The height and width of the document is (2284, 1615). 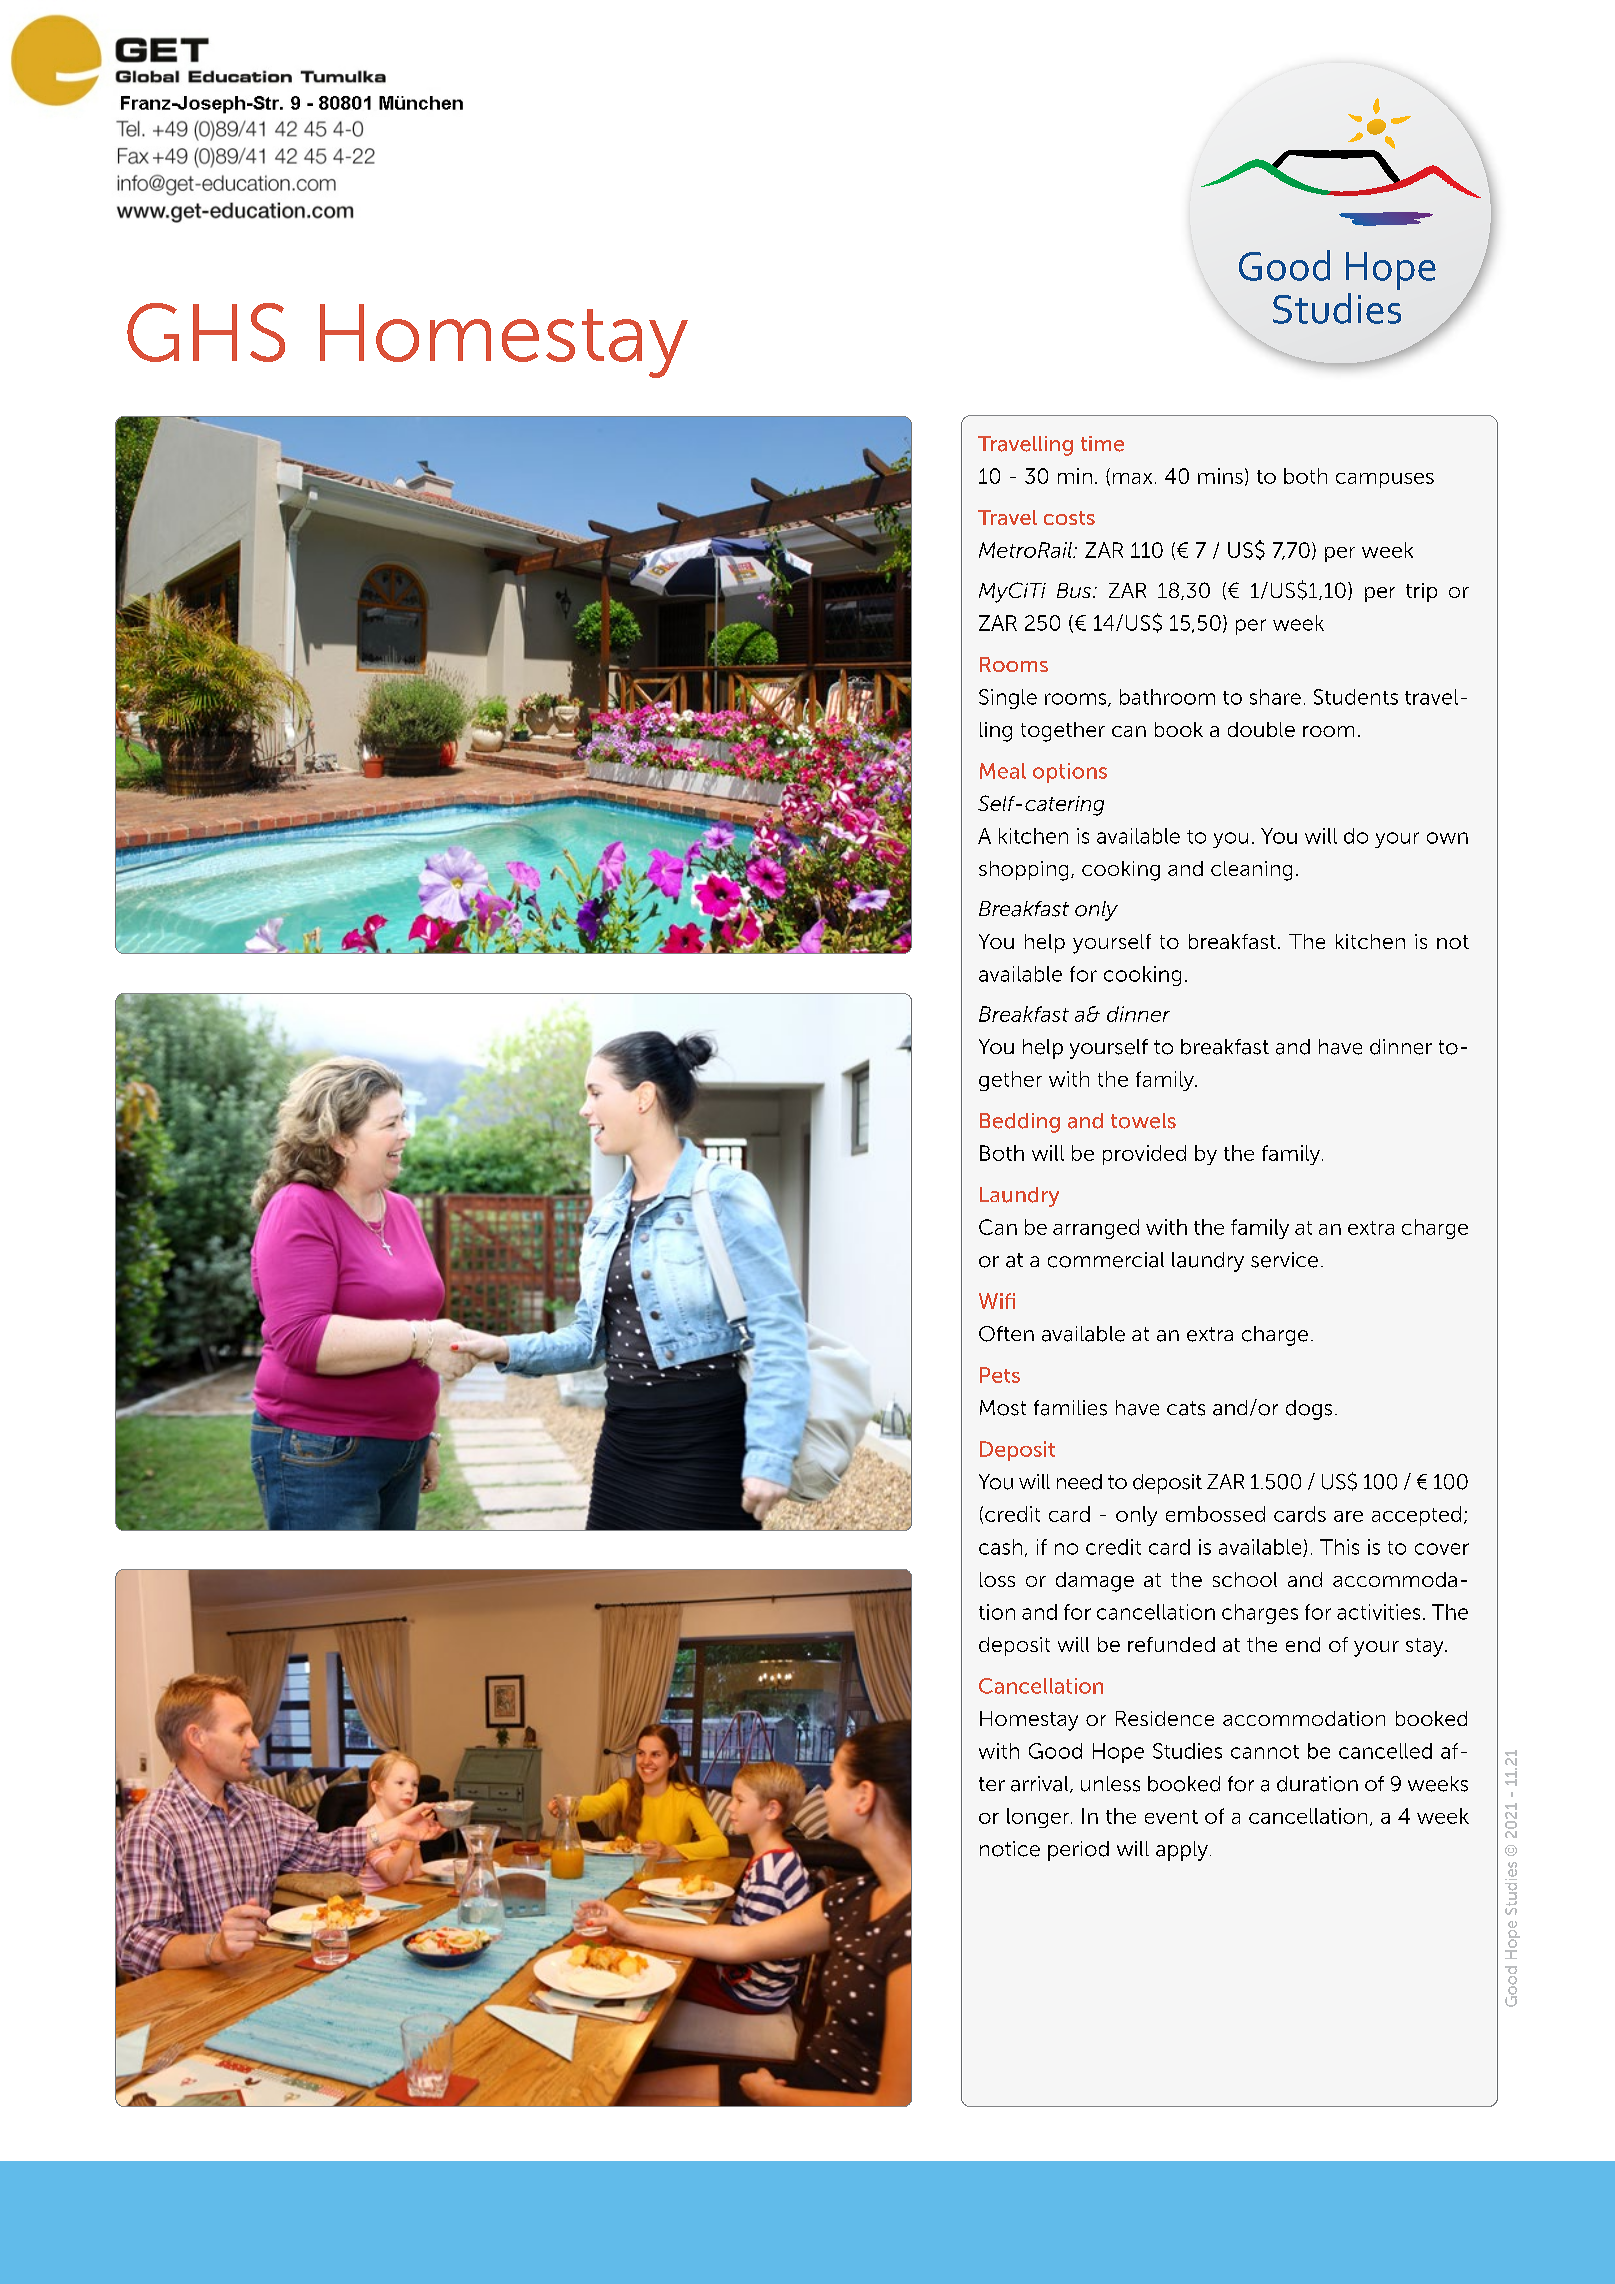 I want to click on GHS, so click(x=206, y=332).
